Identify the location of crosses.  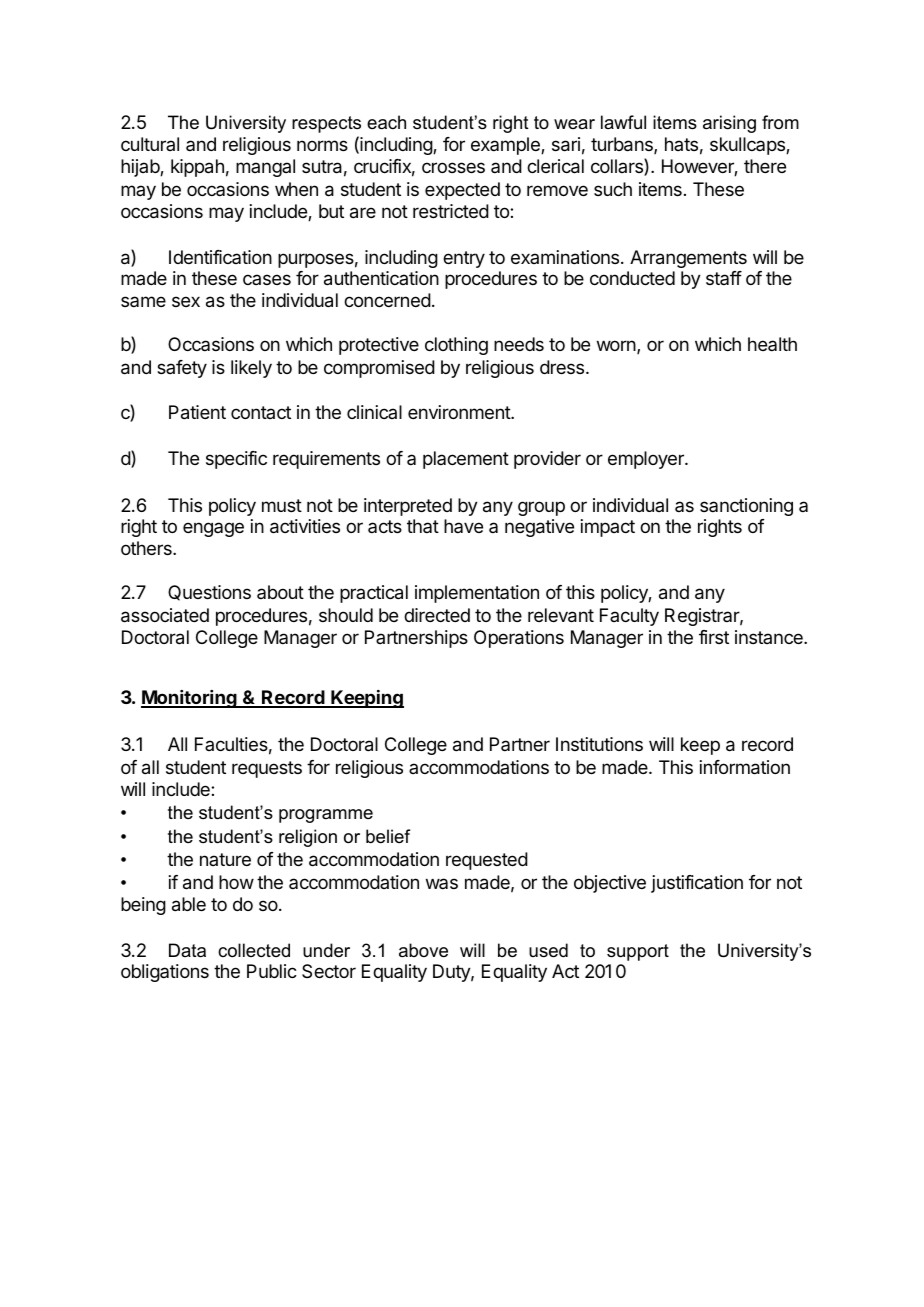
(453, 167).
